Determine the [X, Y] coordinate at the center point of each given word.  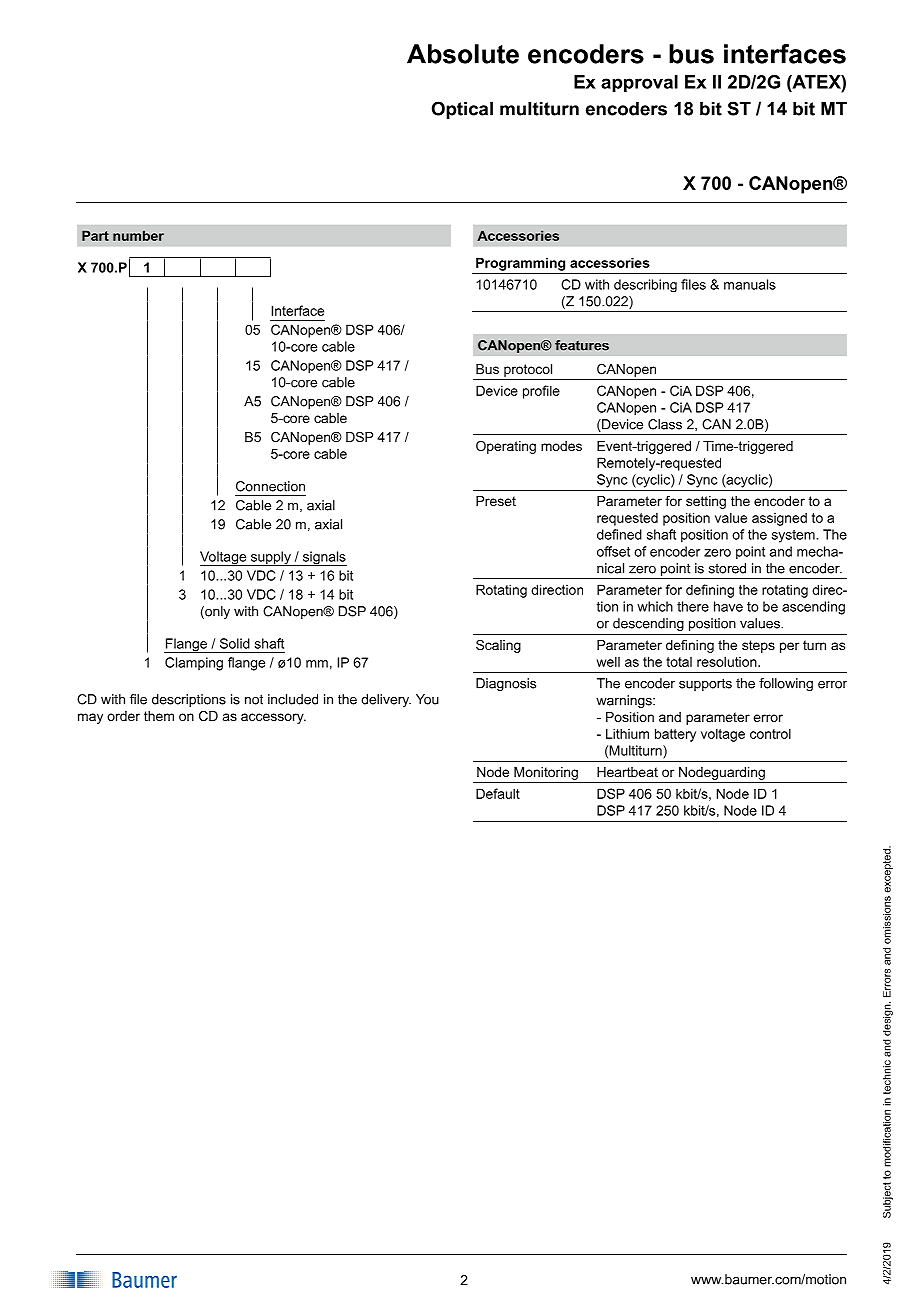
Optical [462, 110]
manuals [750, 284]
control [770, 733]
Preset [496, 501]
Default [498, 793]
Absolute [463, 54]
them [159, 716]
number [138, 235]
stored [727, 568]
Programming [520, 264]
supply [271, 558]
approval [639, 83]
